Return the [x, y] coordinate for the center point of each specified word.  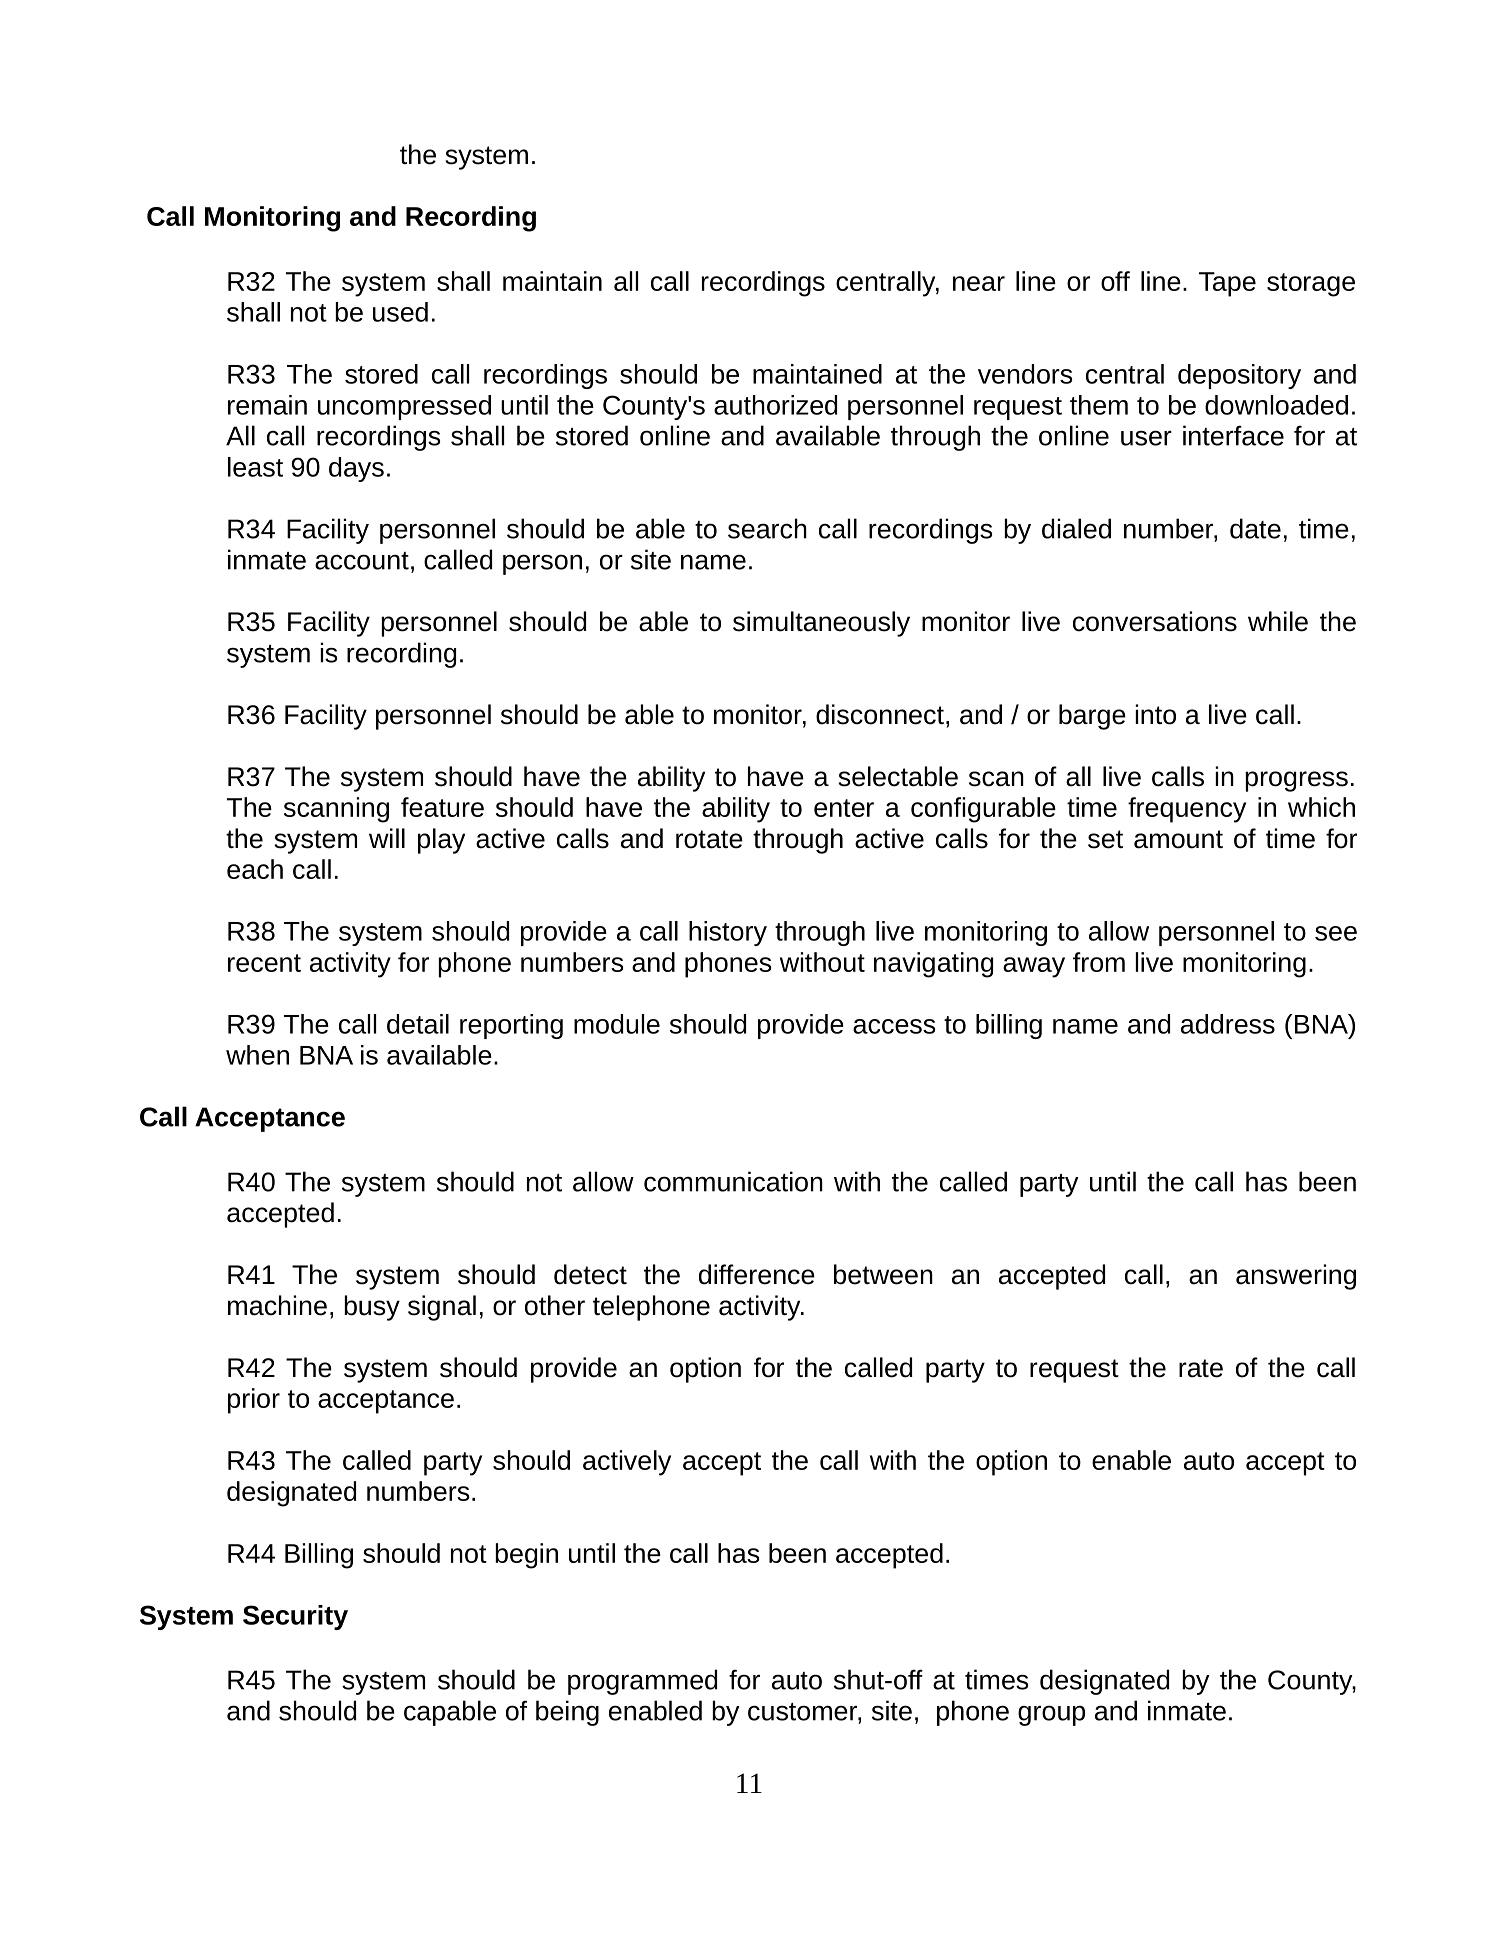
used [400, 312]
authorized [775, 405]
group [1051, 1715]
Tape [1227, 284]
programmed [642, 1682]
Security [295, 1617]
